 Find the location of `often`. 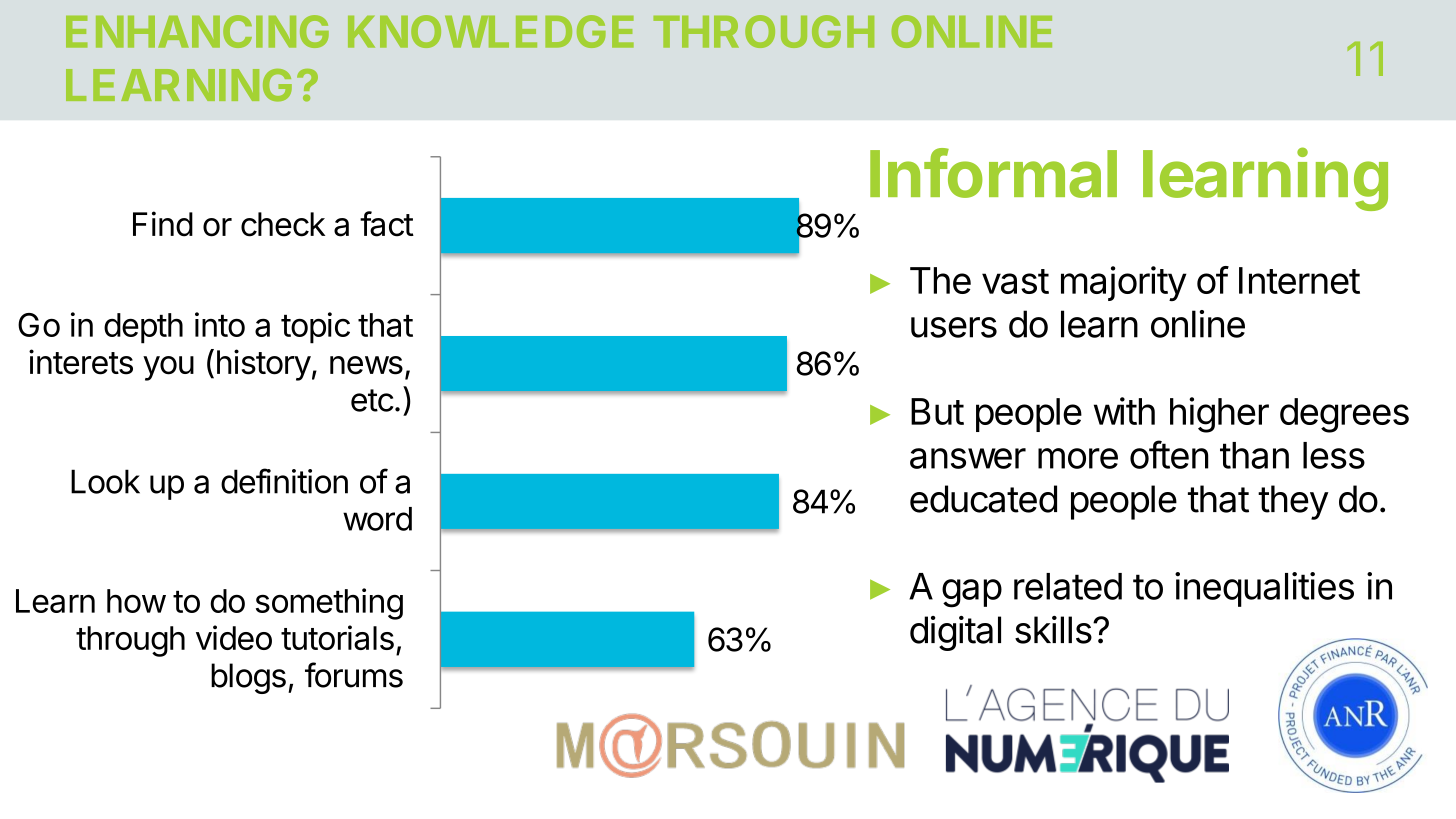

often is located at coordinates (1169, 454).
